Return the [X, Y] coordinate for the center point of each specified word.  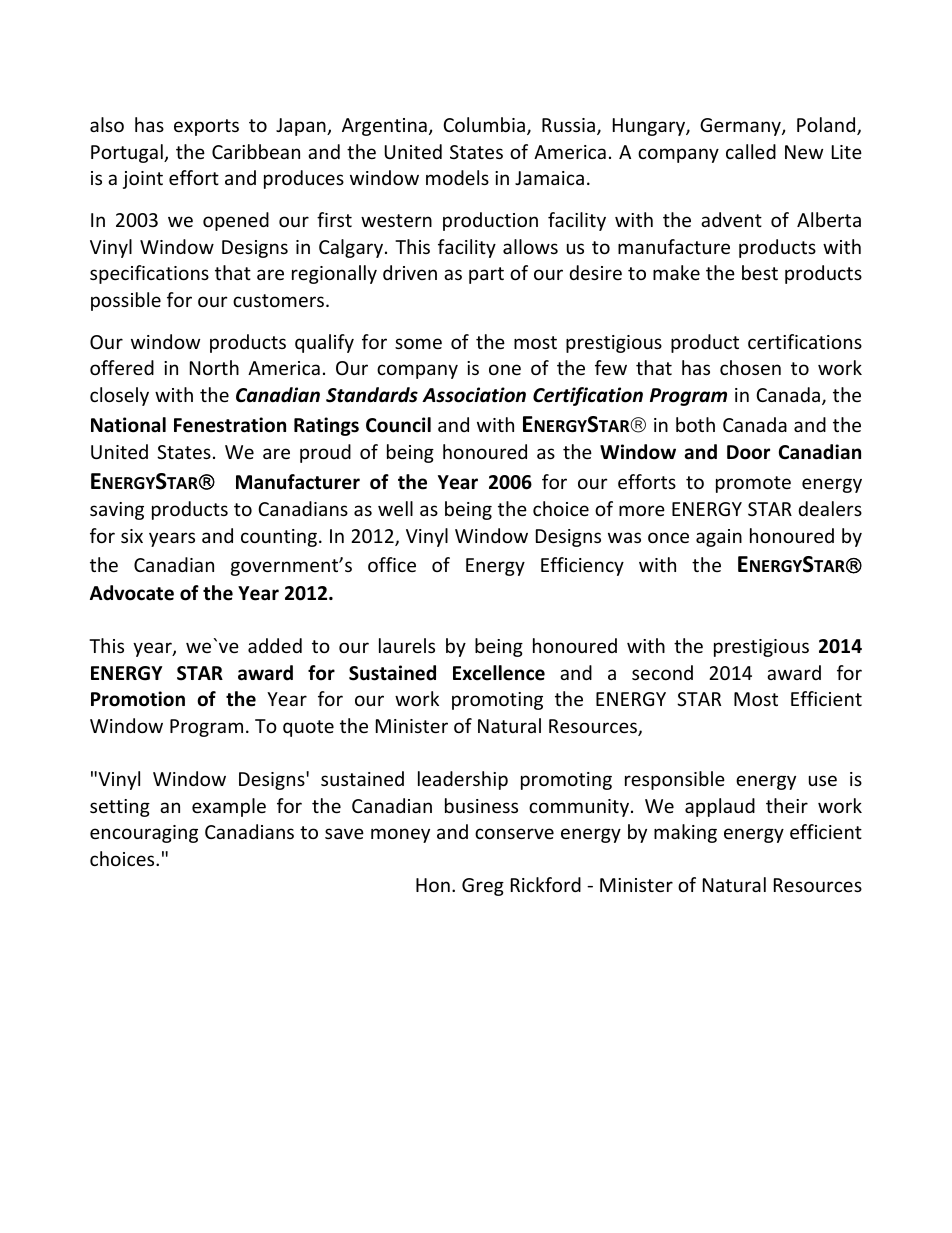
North [214, 367]
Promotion [138, 699]
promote [753, 484]
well [395, 508]
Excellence [499, 673]
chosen [750, 367]
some [418, 343]
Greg [483, 887]
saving [117, 511]
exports [206, 127]
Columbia [484, 124]
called [751, 151]
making [685, 833]
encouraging [144, 834]
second [662, 672]
